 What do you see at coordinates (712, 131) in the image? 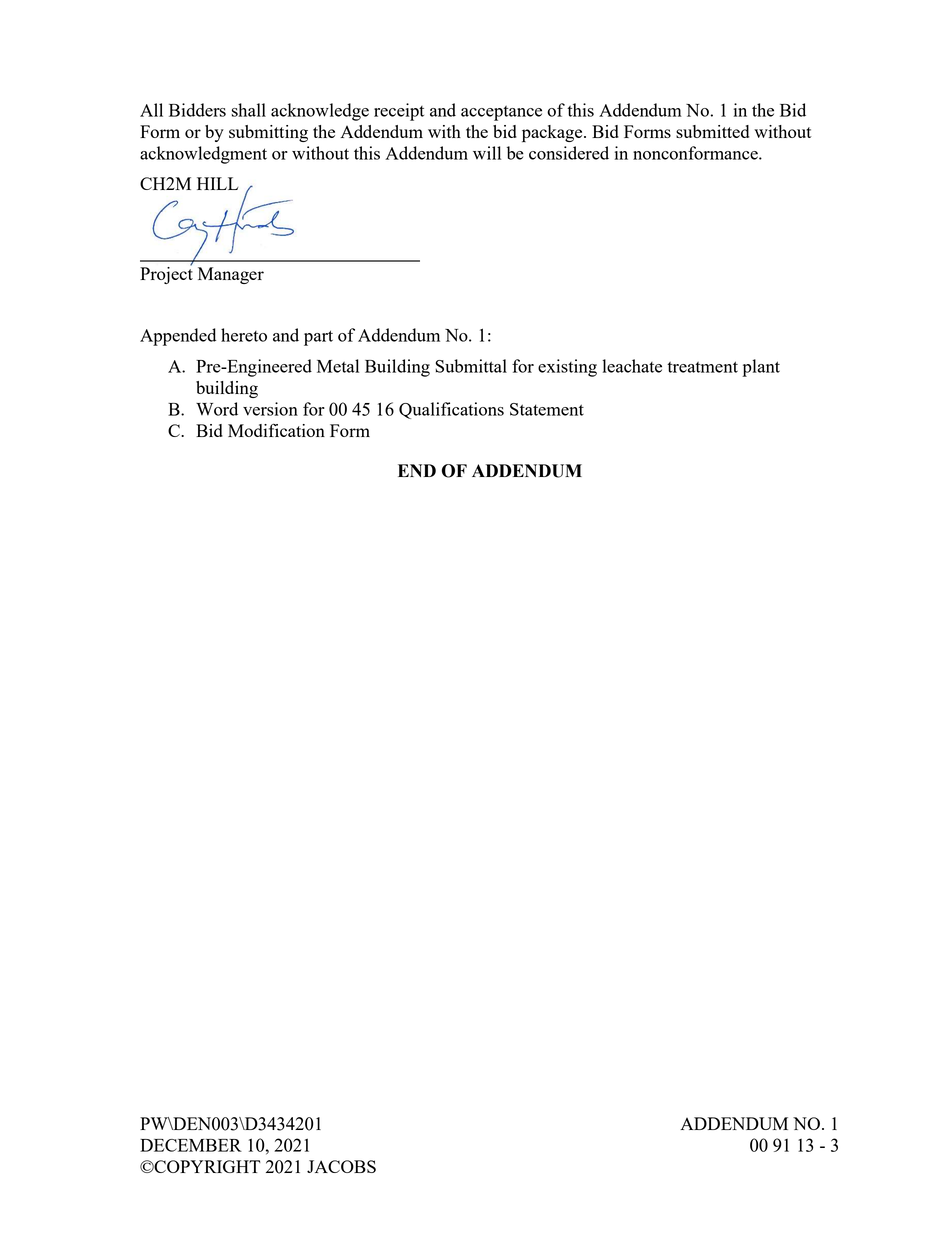
I see `submitted` at bounding box center [712, 131].
